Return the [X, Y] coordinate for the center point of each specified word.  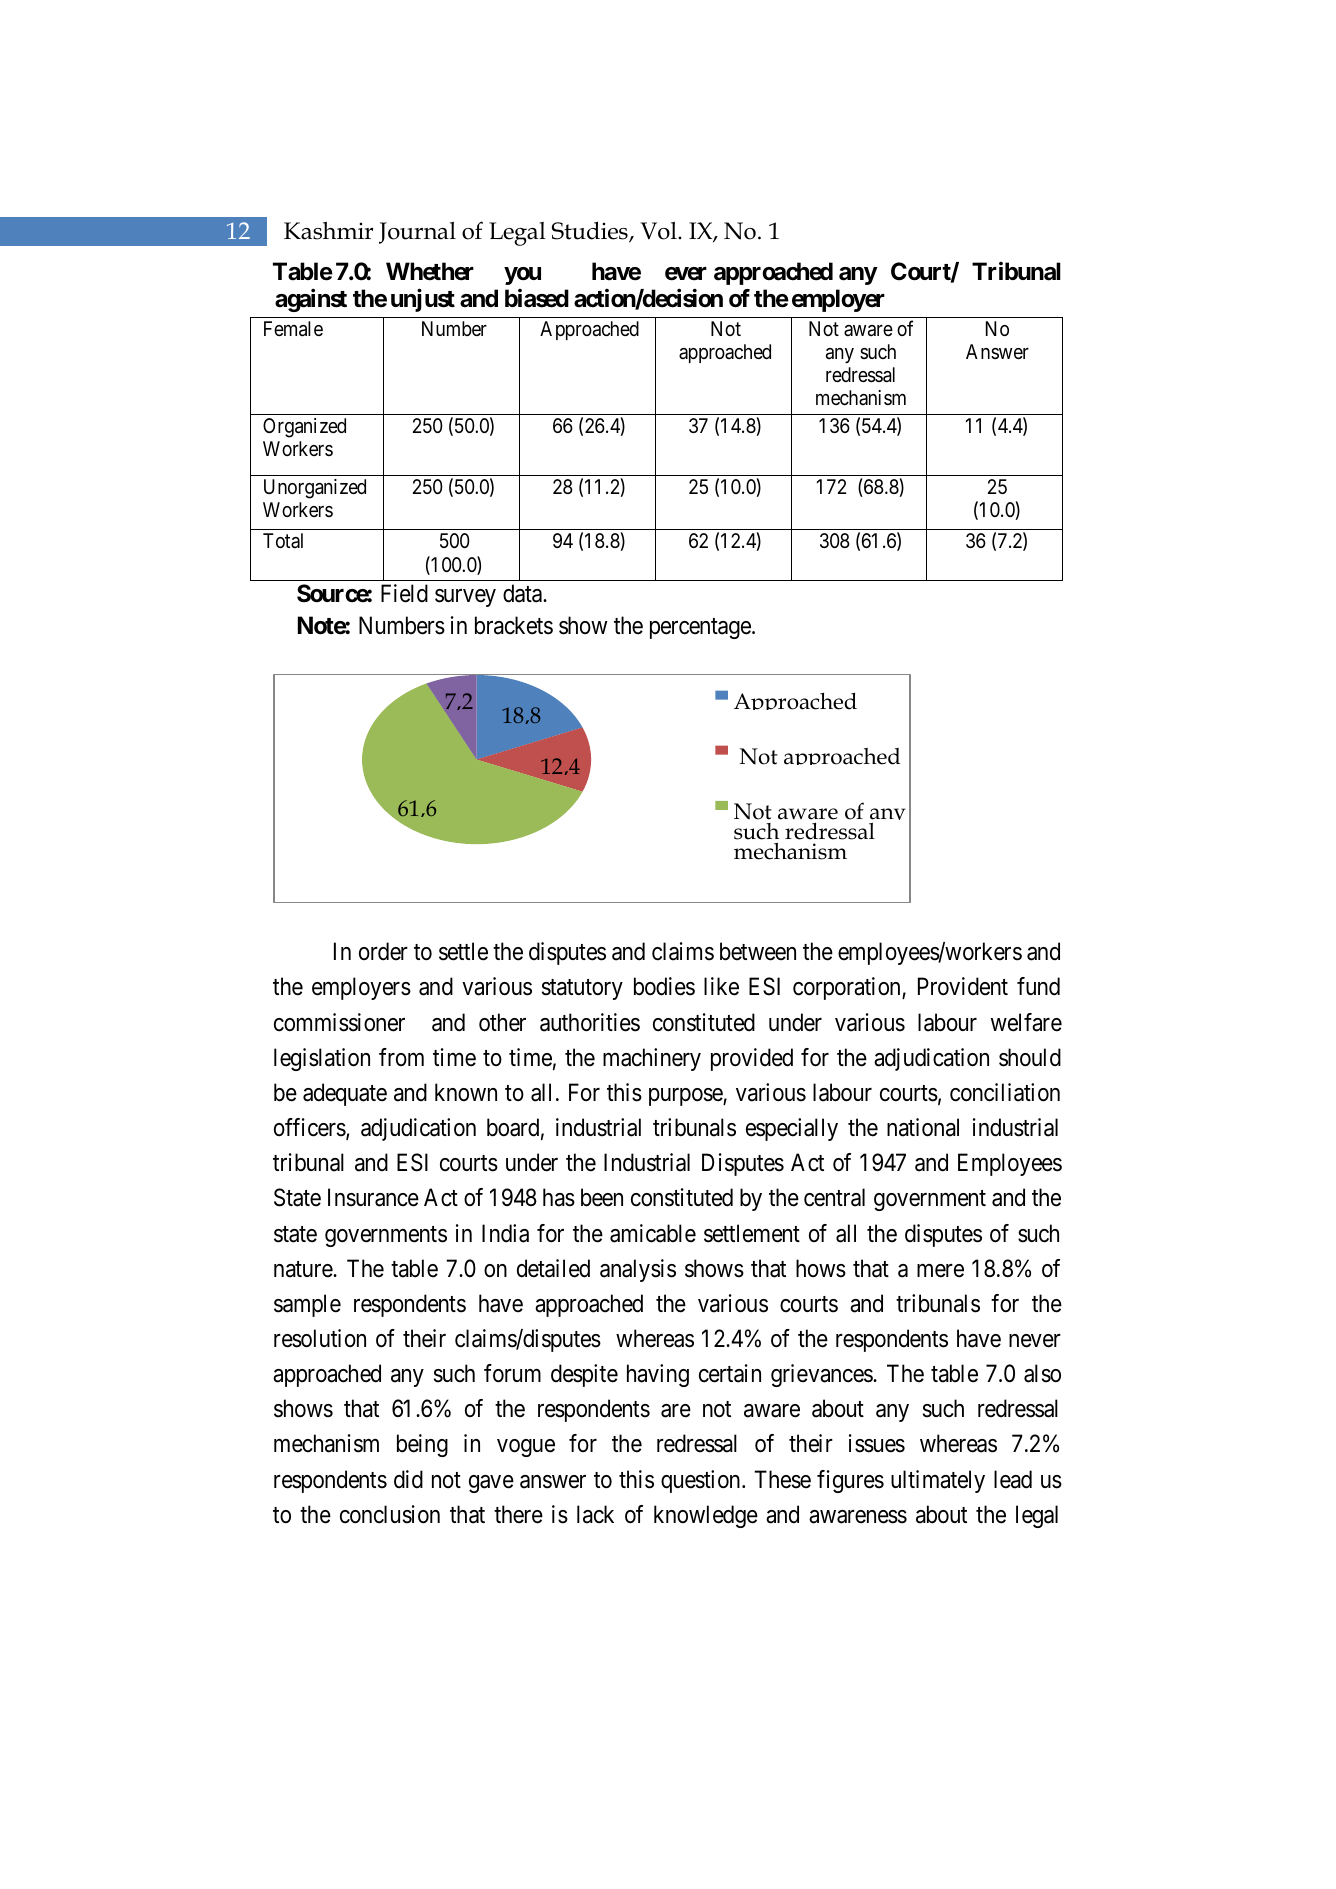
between [758, 951]
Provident [963, 986]
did [408, 1479]
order [383, 951]
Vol [659, 231]
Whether [430, 271]
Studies [591, 232]
